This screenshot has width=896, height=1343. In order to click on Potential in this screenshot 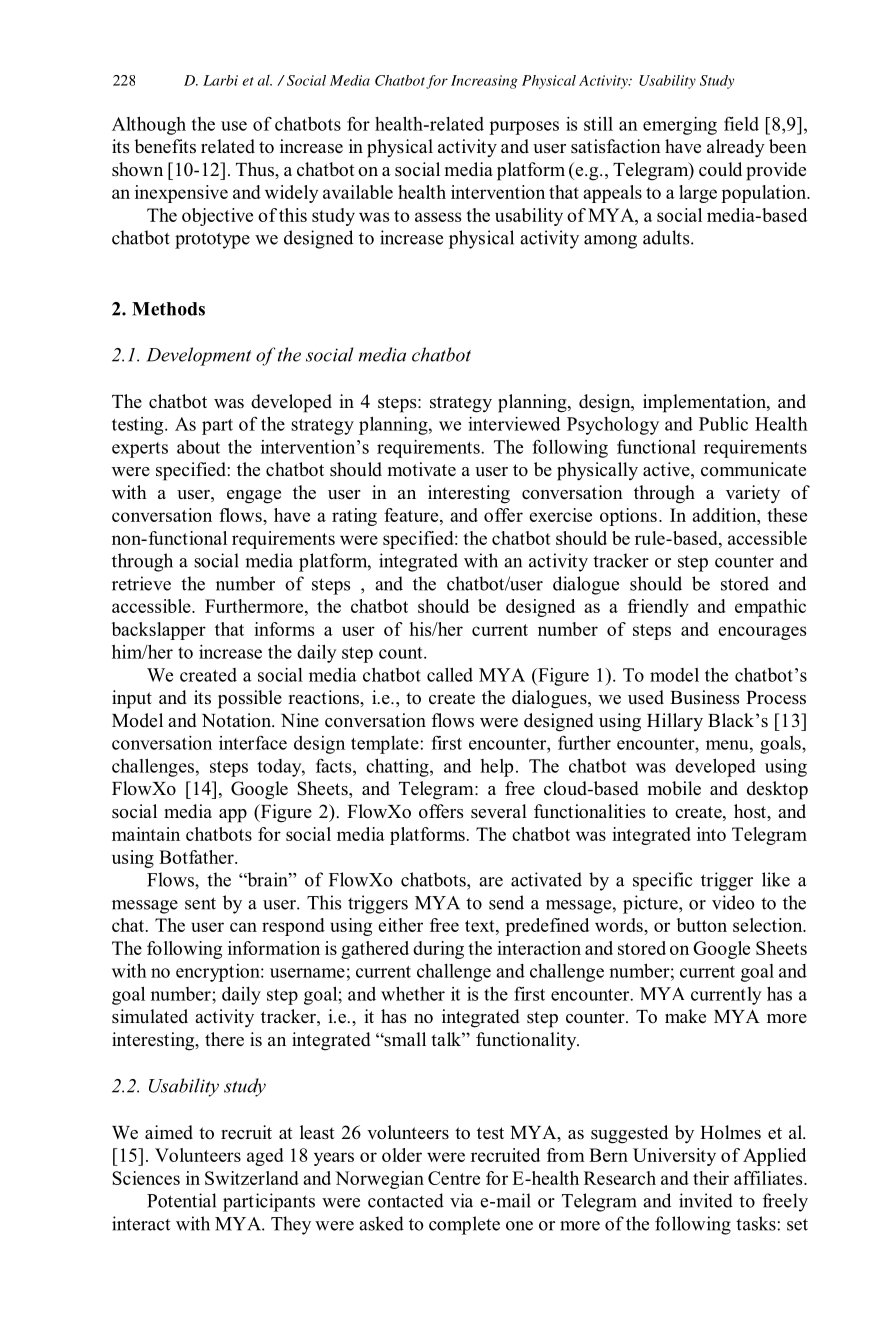, I will do `click(181, 1200)`.
